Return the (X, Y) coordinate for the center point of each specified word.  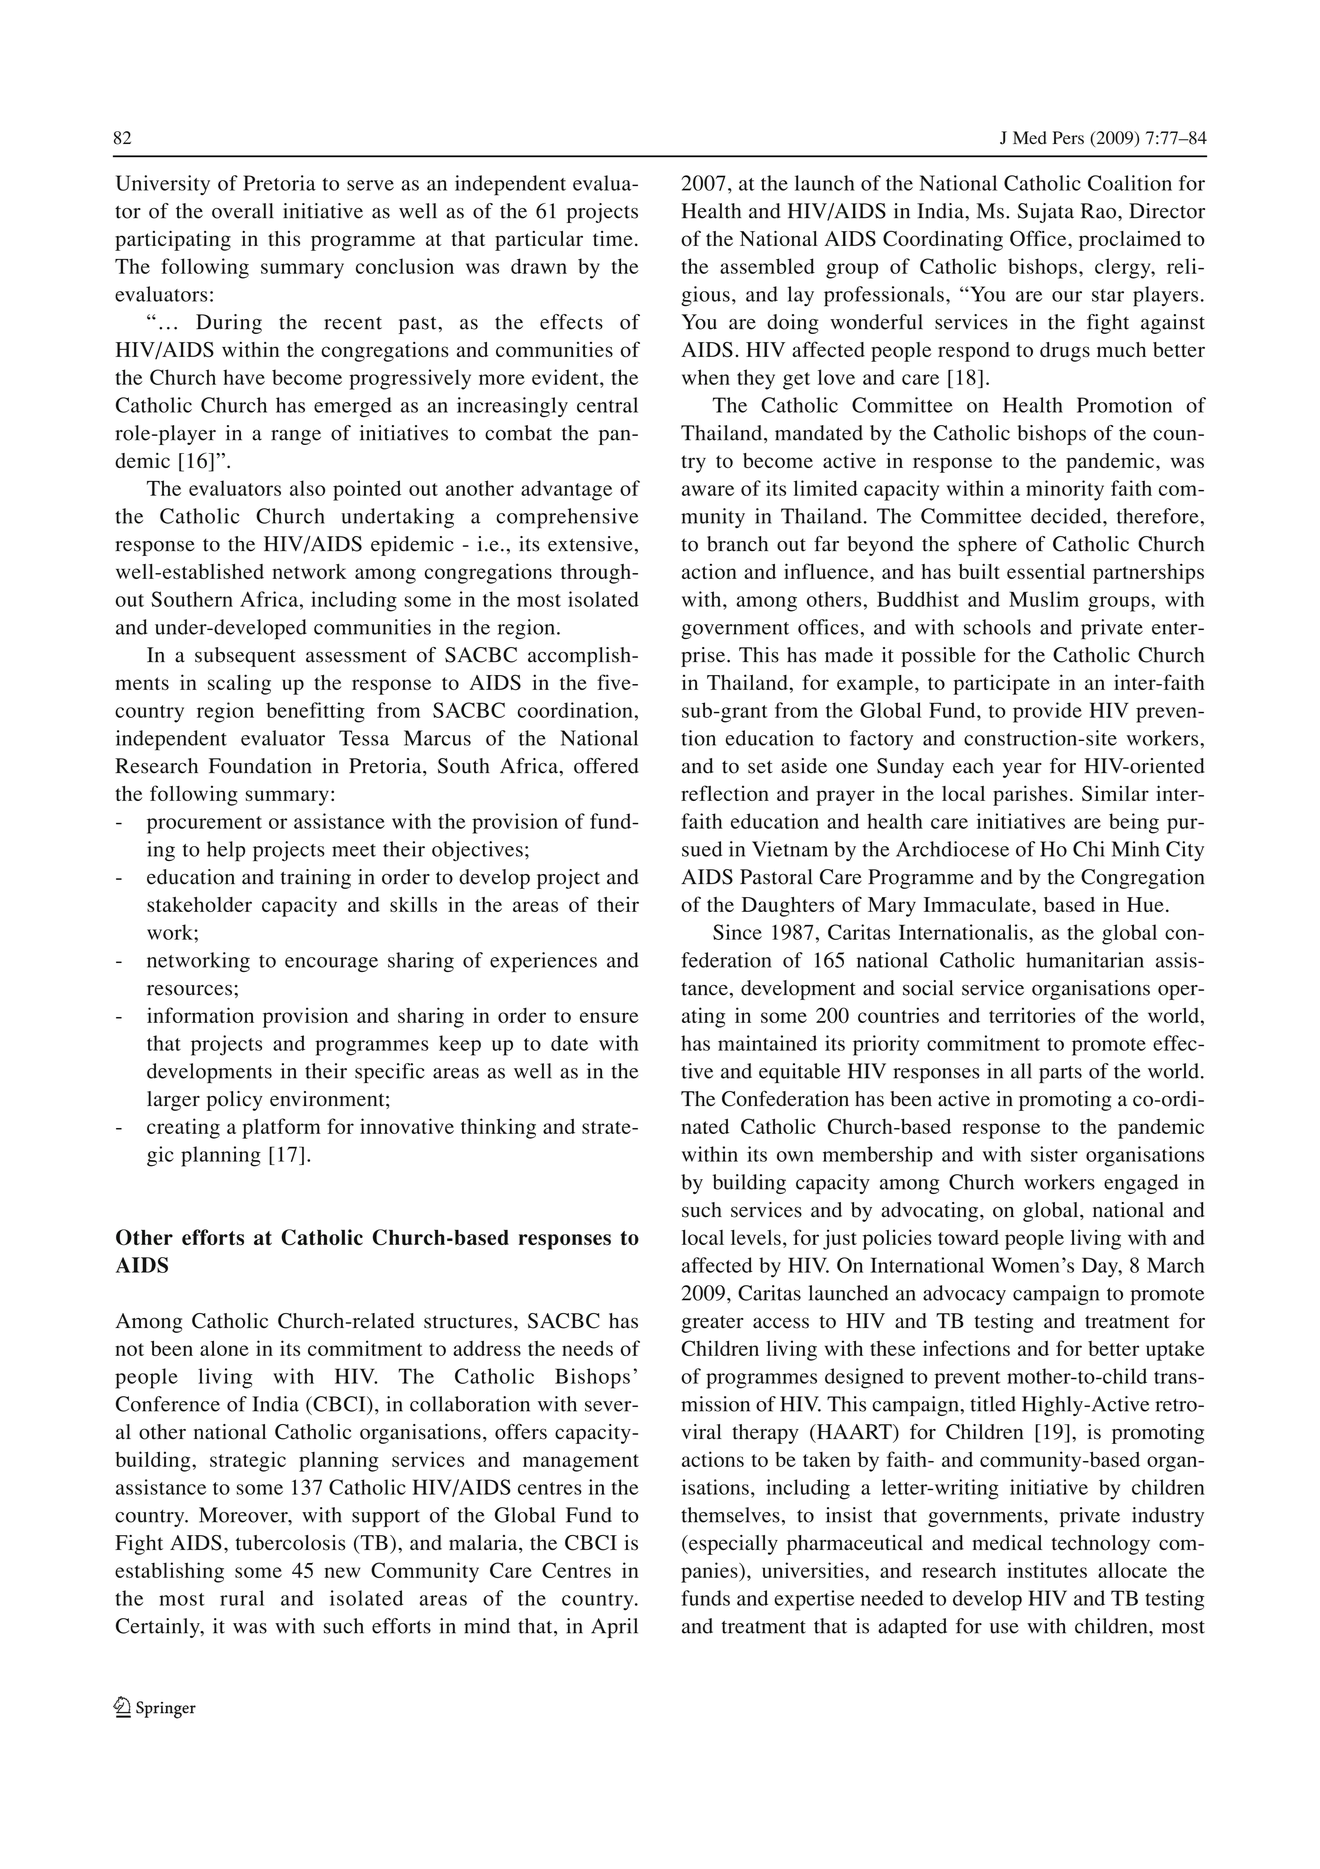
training (316, 879)
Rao (1100, 211)
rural (242, 1598)
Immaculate (978, 904)
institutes (1047, 1570)
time (613, 238)
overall (243, 211)
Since (737, 932)
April (614, 1628)
